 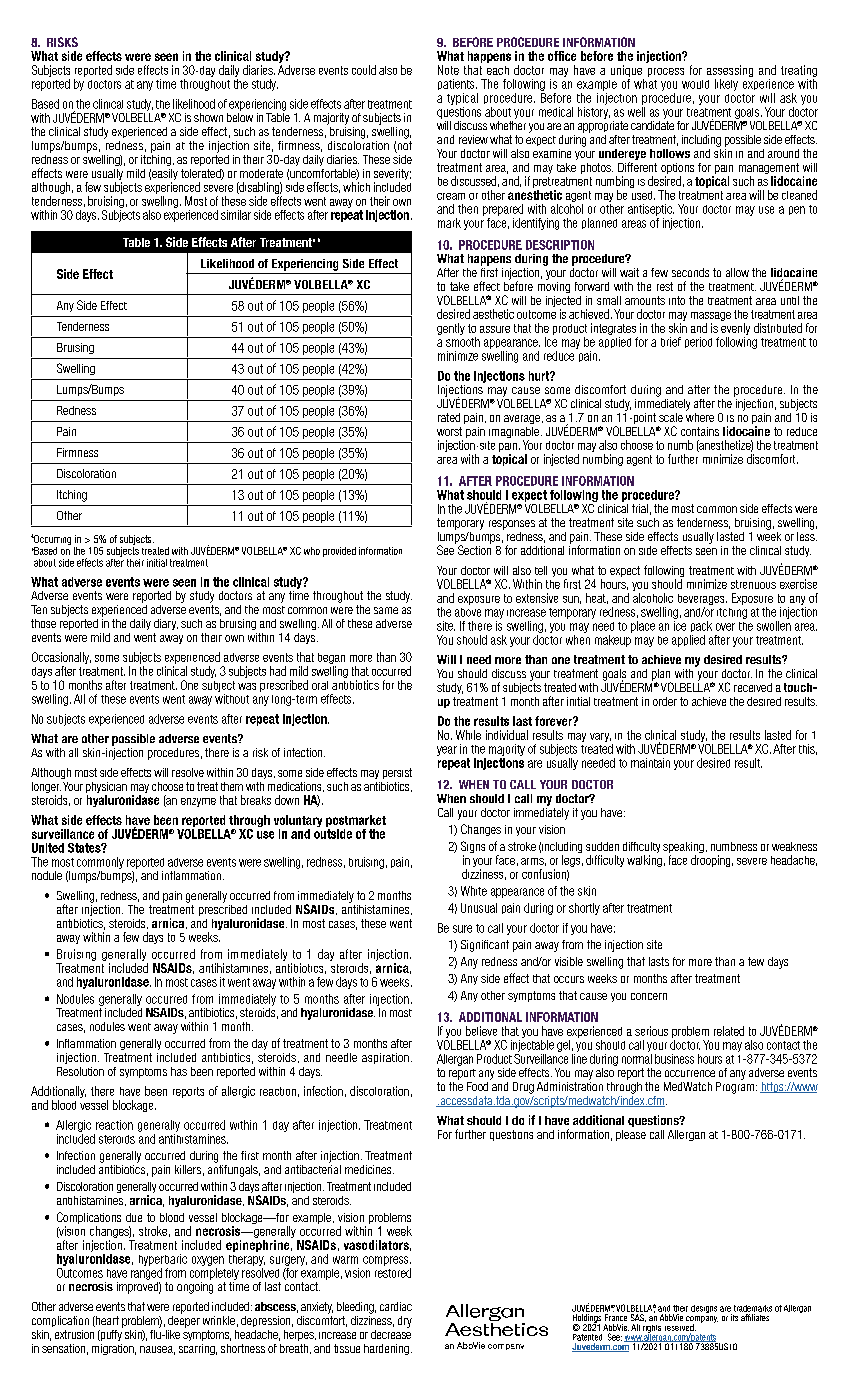 I want to click on While, so click(x=468, y=735).
